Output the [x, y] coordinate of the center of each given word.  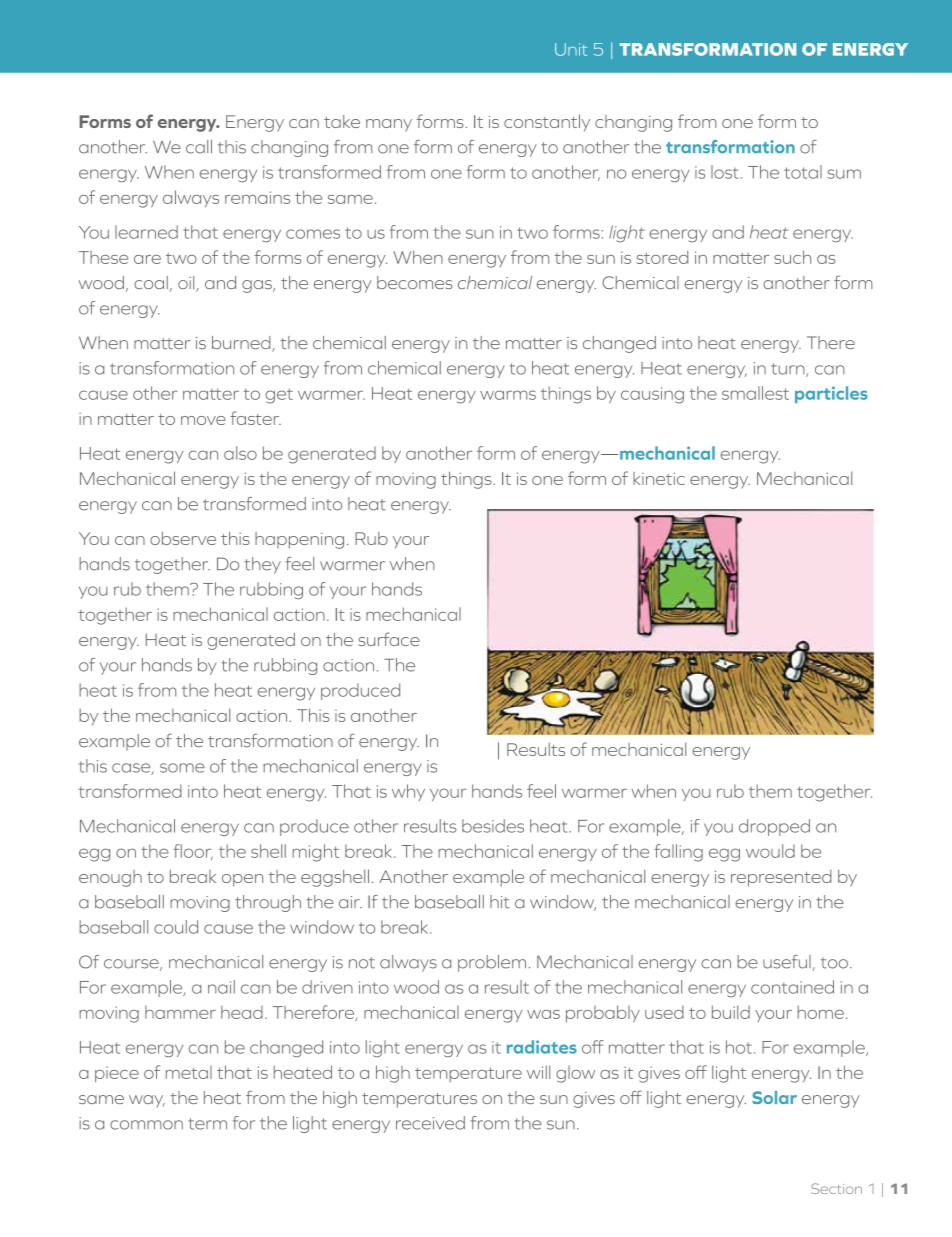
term [207, 1124]
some [182, 768]
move [203, 420]
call [199, 147]
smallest [755, 393]
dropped [774, 827]
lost [724, 172]
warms [508, 395]
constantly [547, 123]
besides [493, 826]
